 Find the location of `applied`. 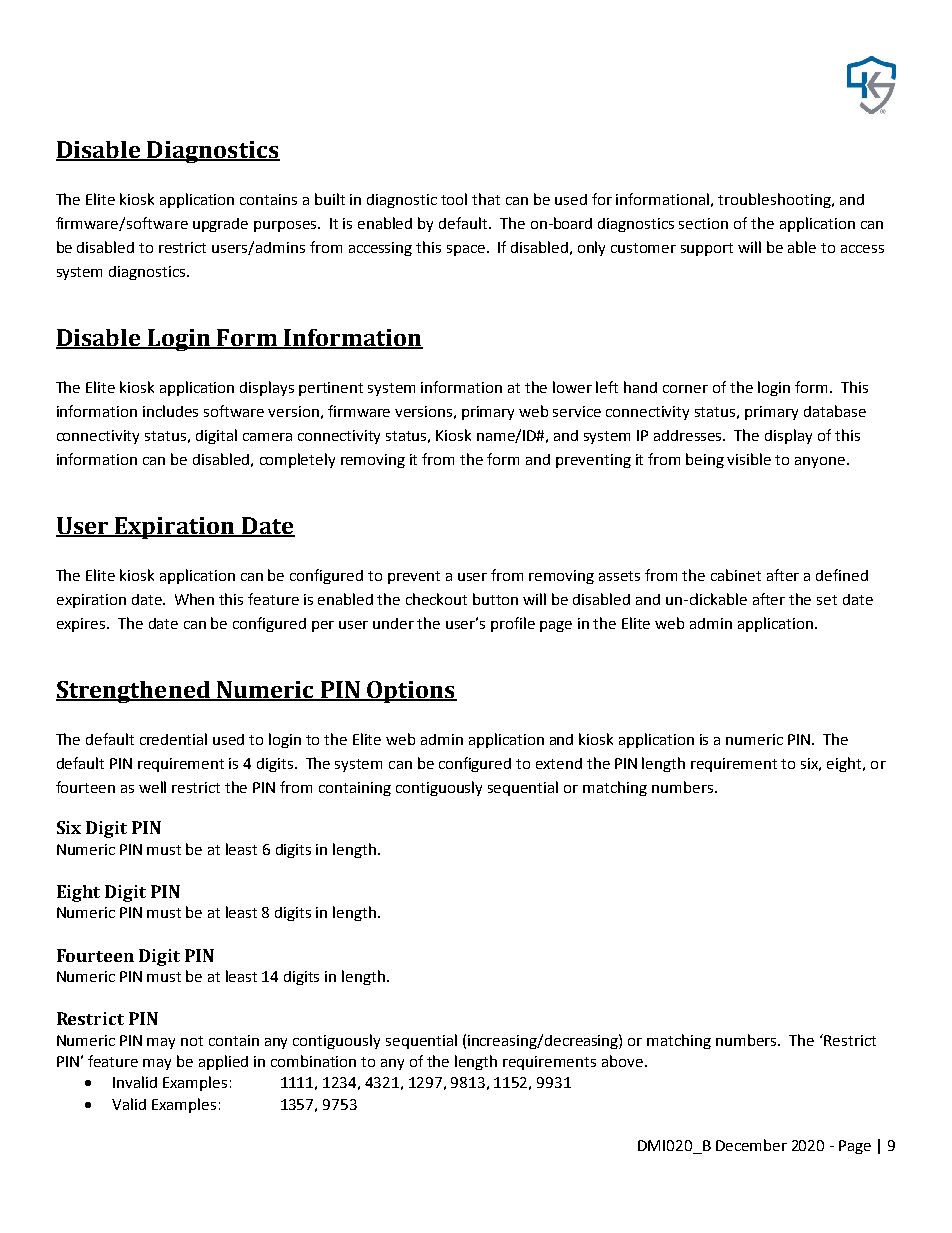

applied is located at coordinates (223, 1062).
